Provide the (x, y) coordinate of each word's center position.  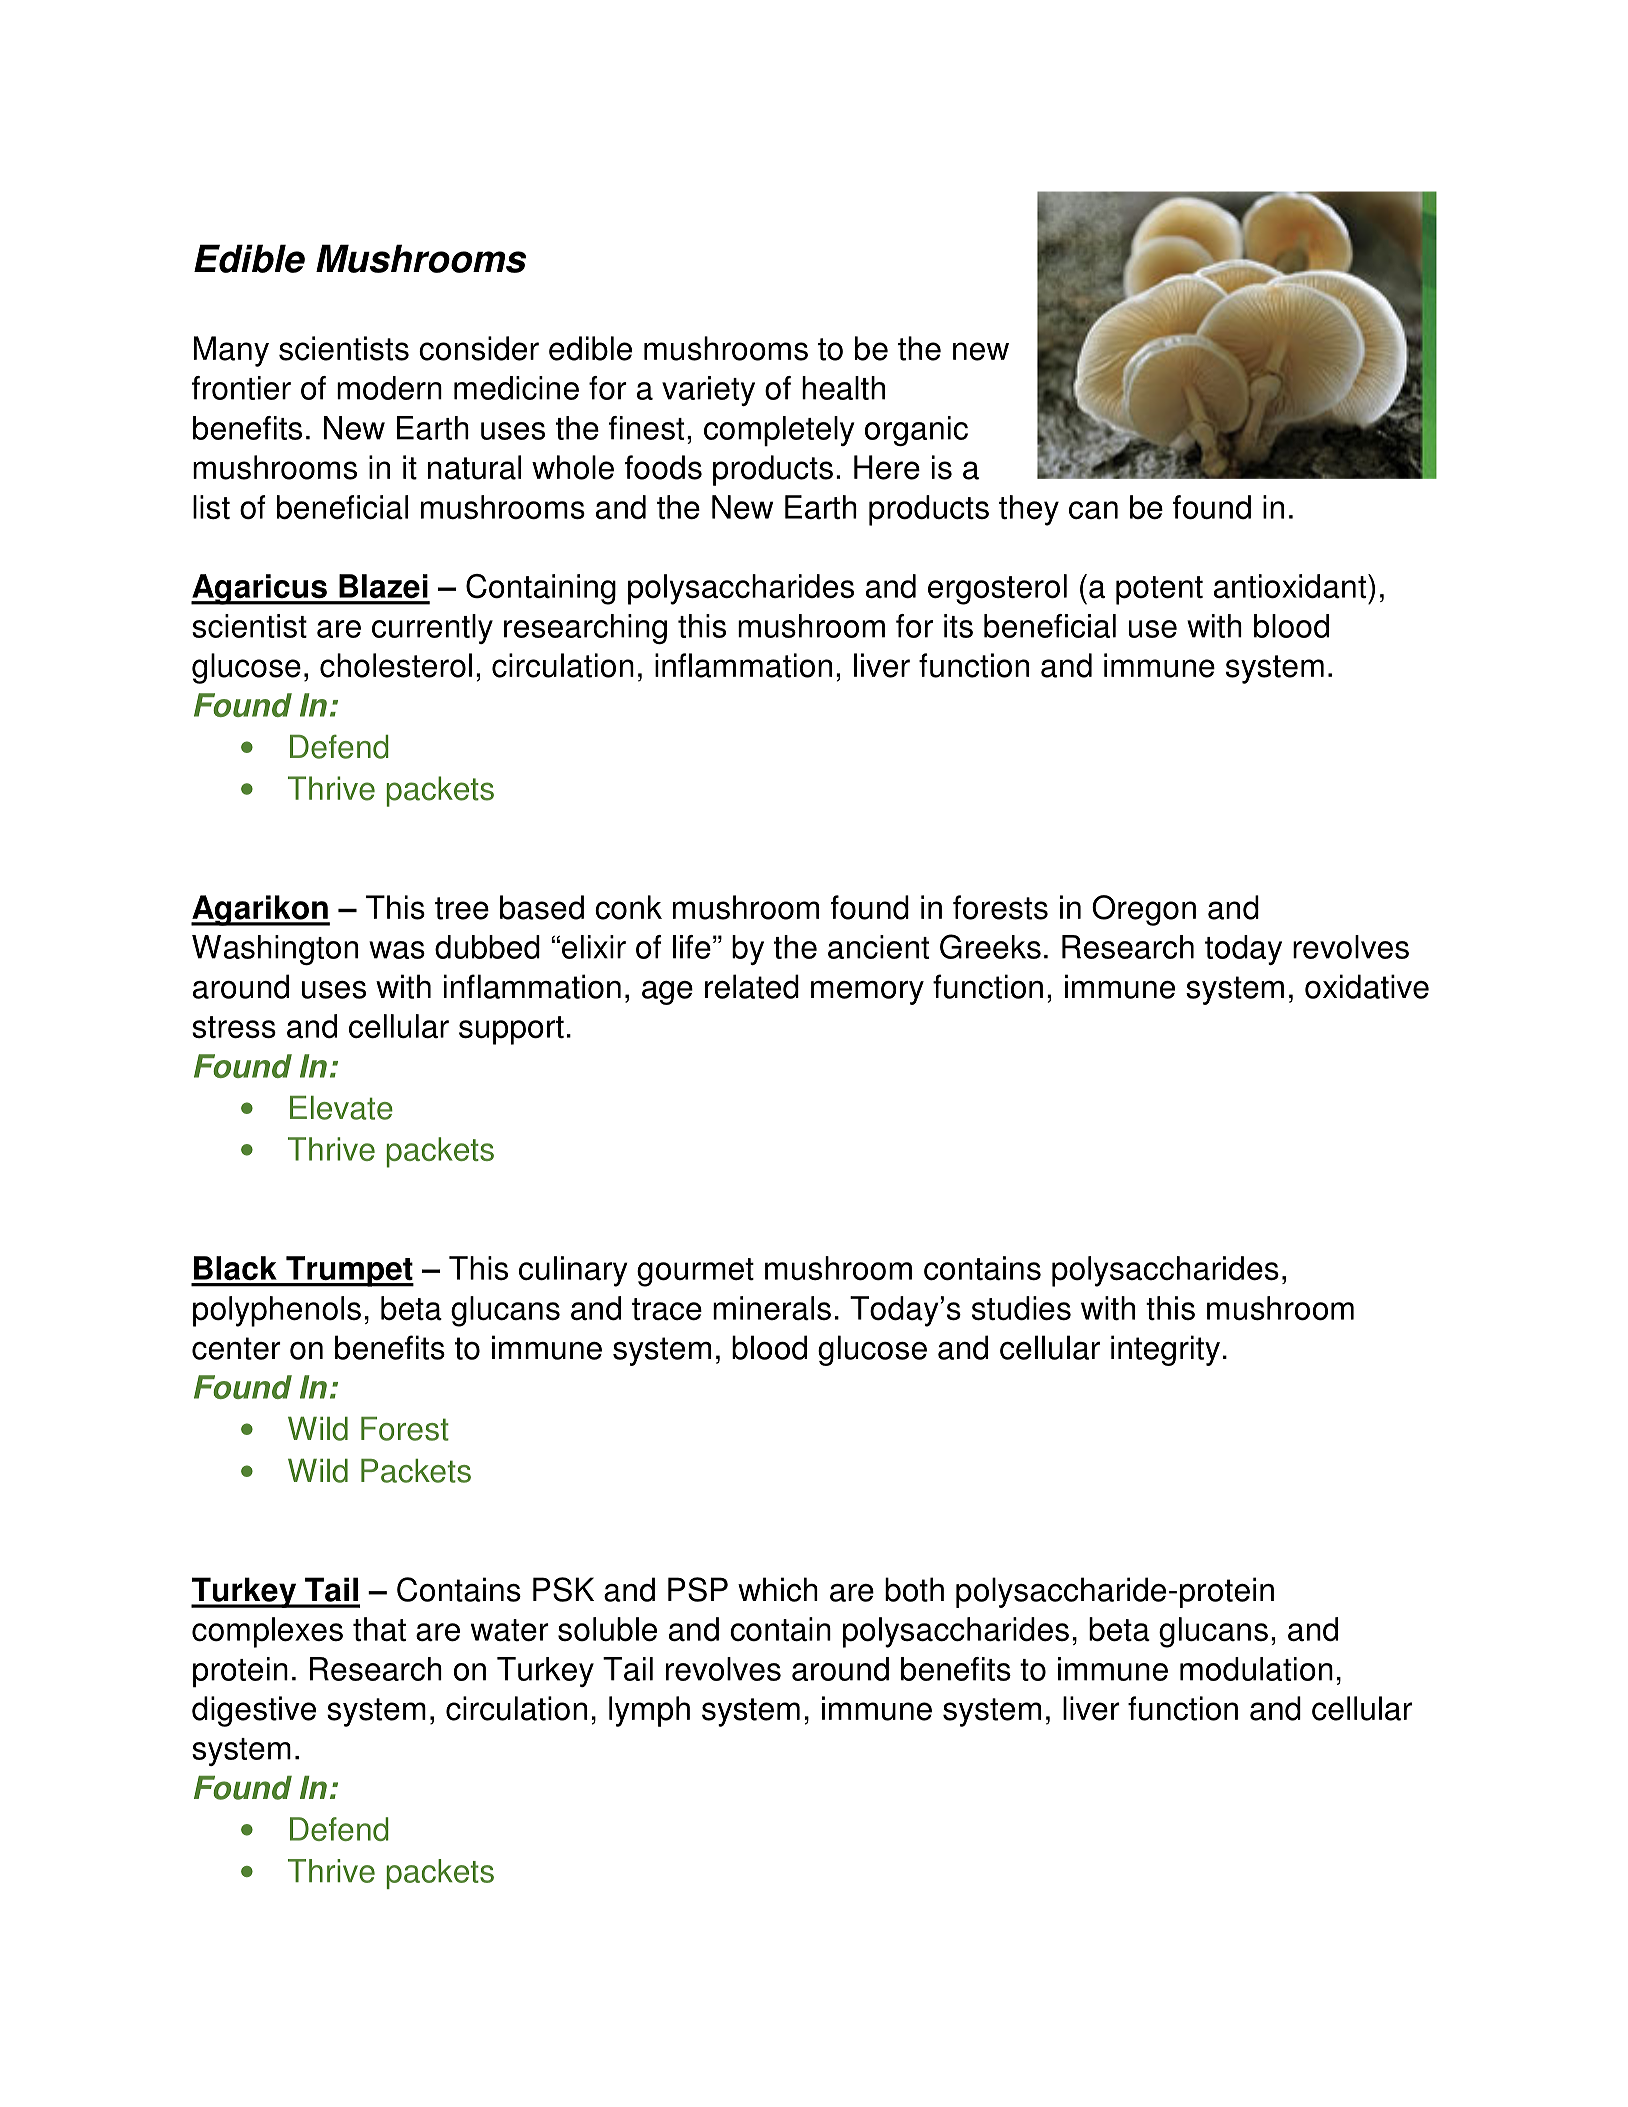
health (843, 388)
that (379, 1629)
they (1029, 510)
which (778, 1589)
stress (234, 1027)
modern (389, 388)
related (752, 986)
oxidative (1367, 986)
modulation (1256, 1669)
